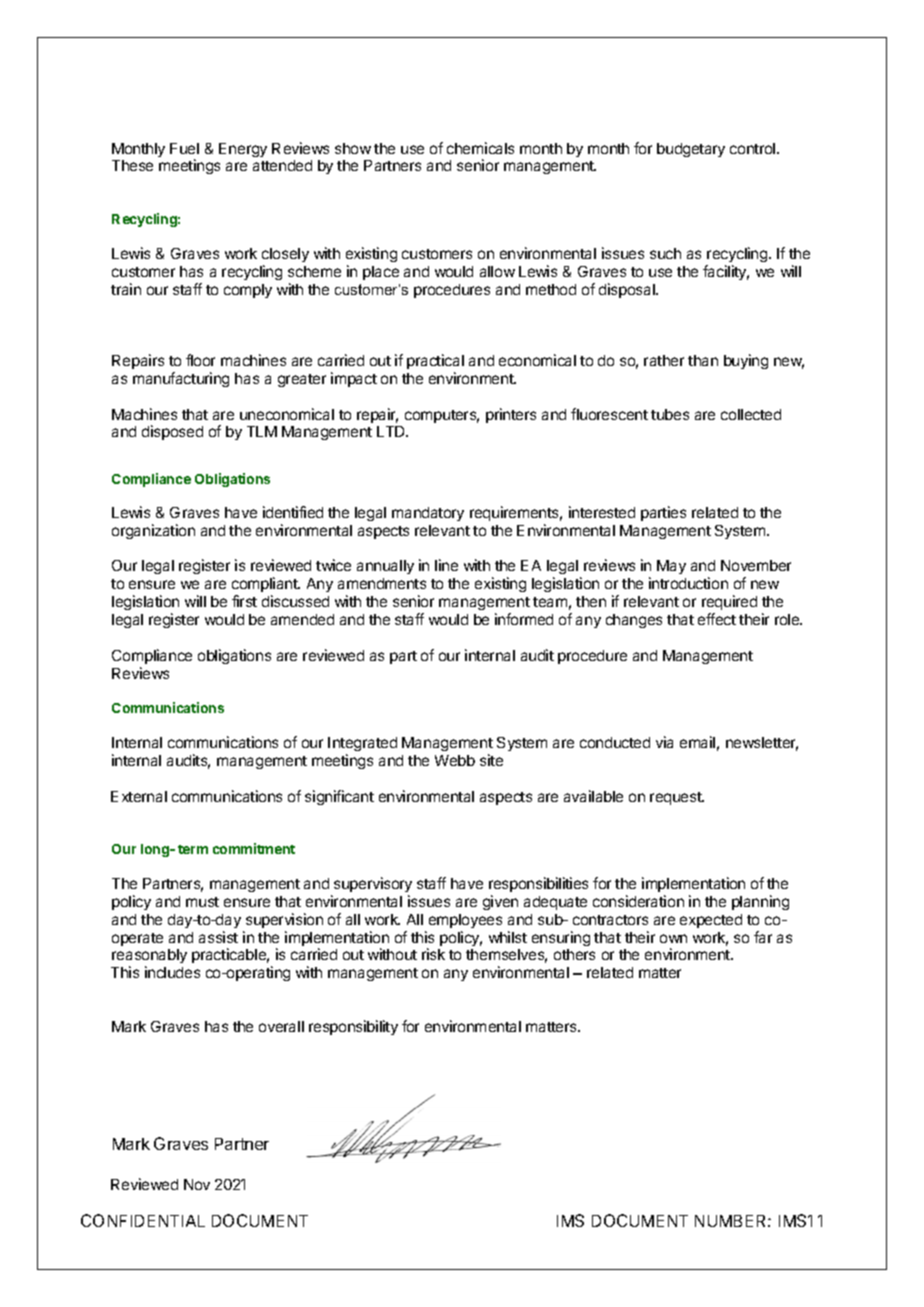  Describe the element at coordinates (500, 902) in the screenshot. I see `given` at that location.
